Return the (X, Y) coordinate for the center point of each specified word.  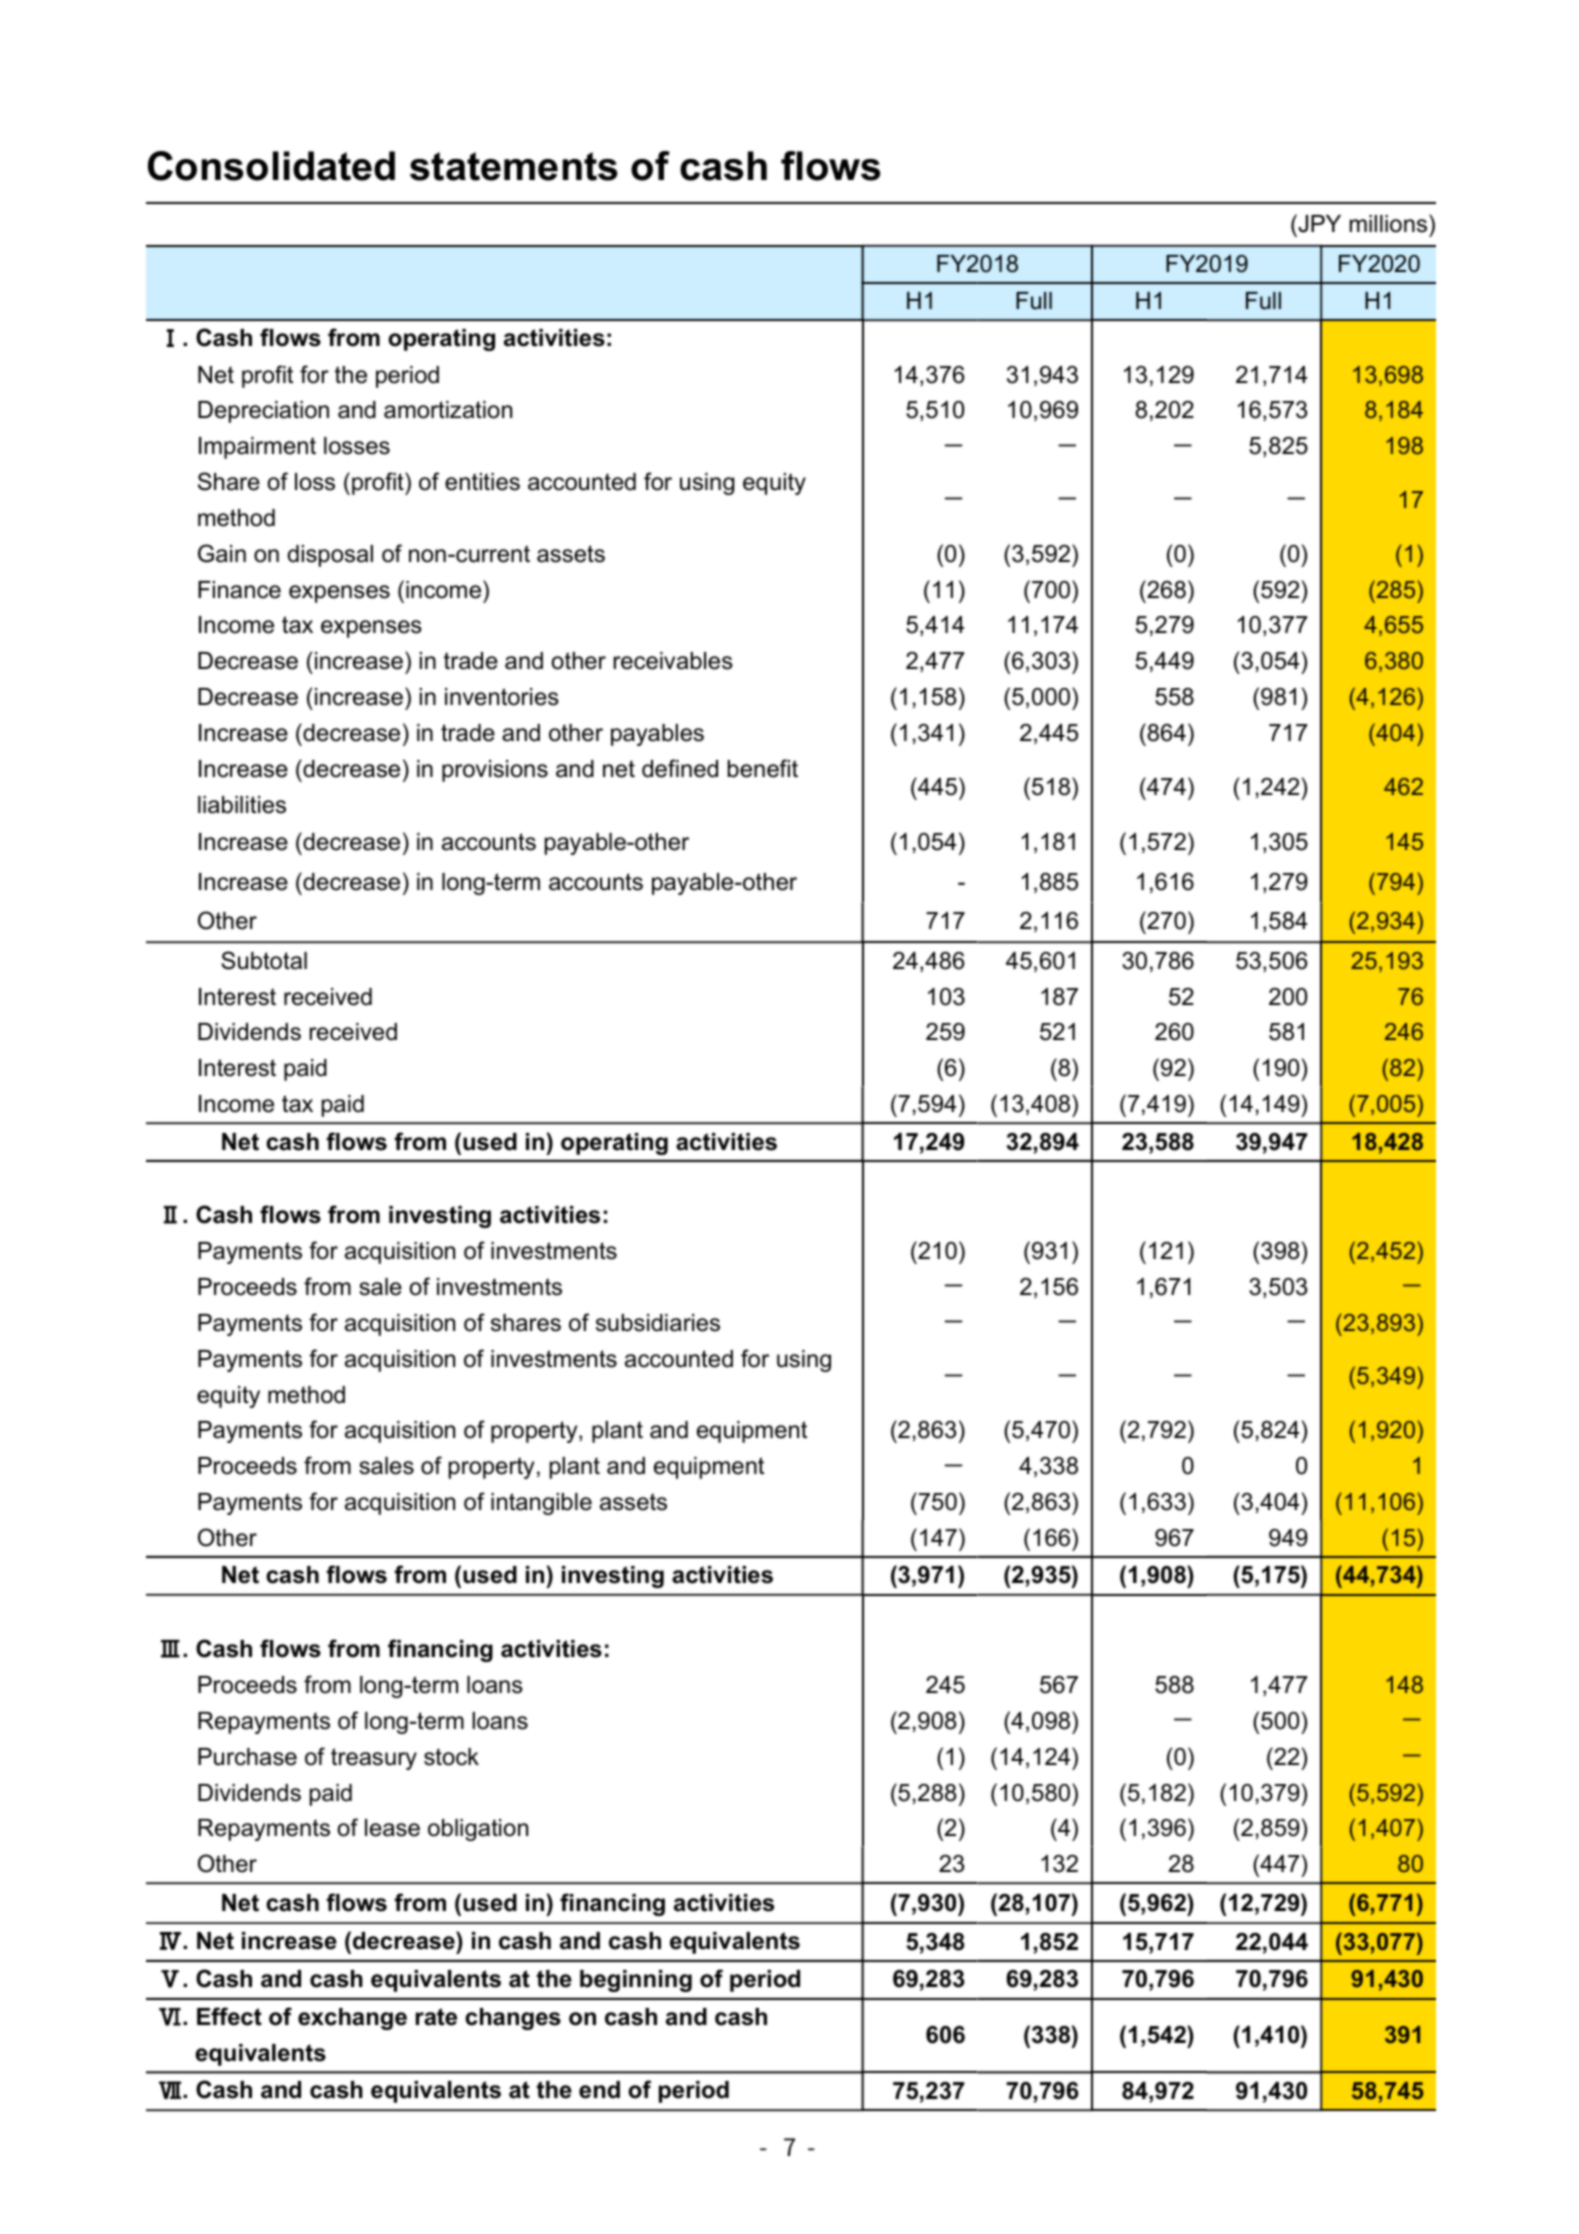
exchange (352, 2019)
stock (451, 1757)
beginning (636, 1981)
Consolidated (271, 166)
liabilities (242, 805)
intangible (541, 1504)
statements (514, 166)
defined (680, 768)
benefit (763, 768)
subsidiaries (658, 1323)
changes (513, 2019)
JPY (1318, 223)
